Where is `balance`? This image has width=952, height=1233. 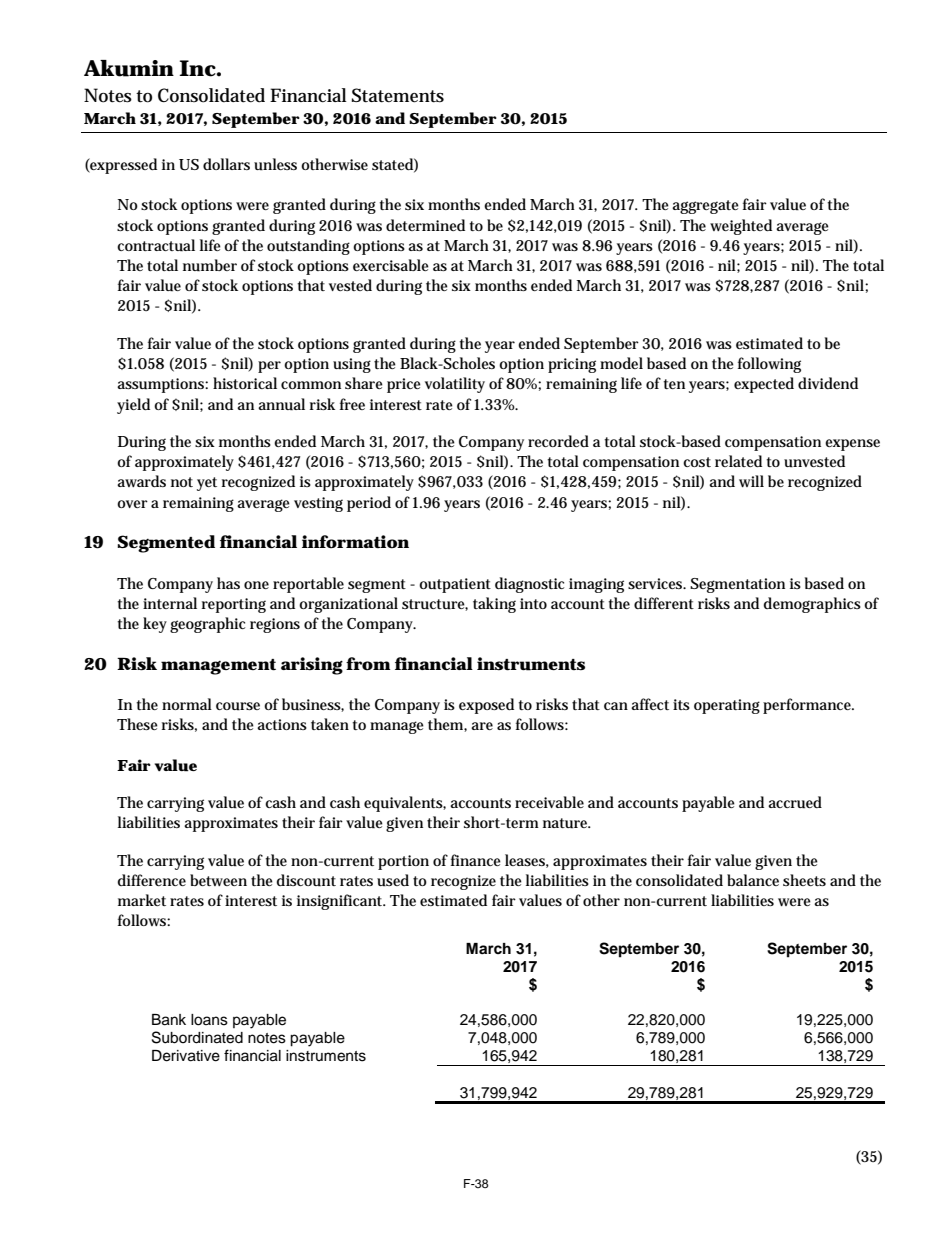 balance is located at coordinates (753, 880).
